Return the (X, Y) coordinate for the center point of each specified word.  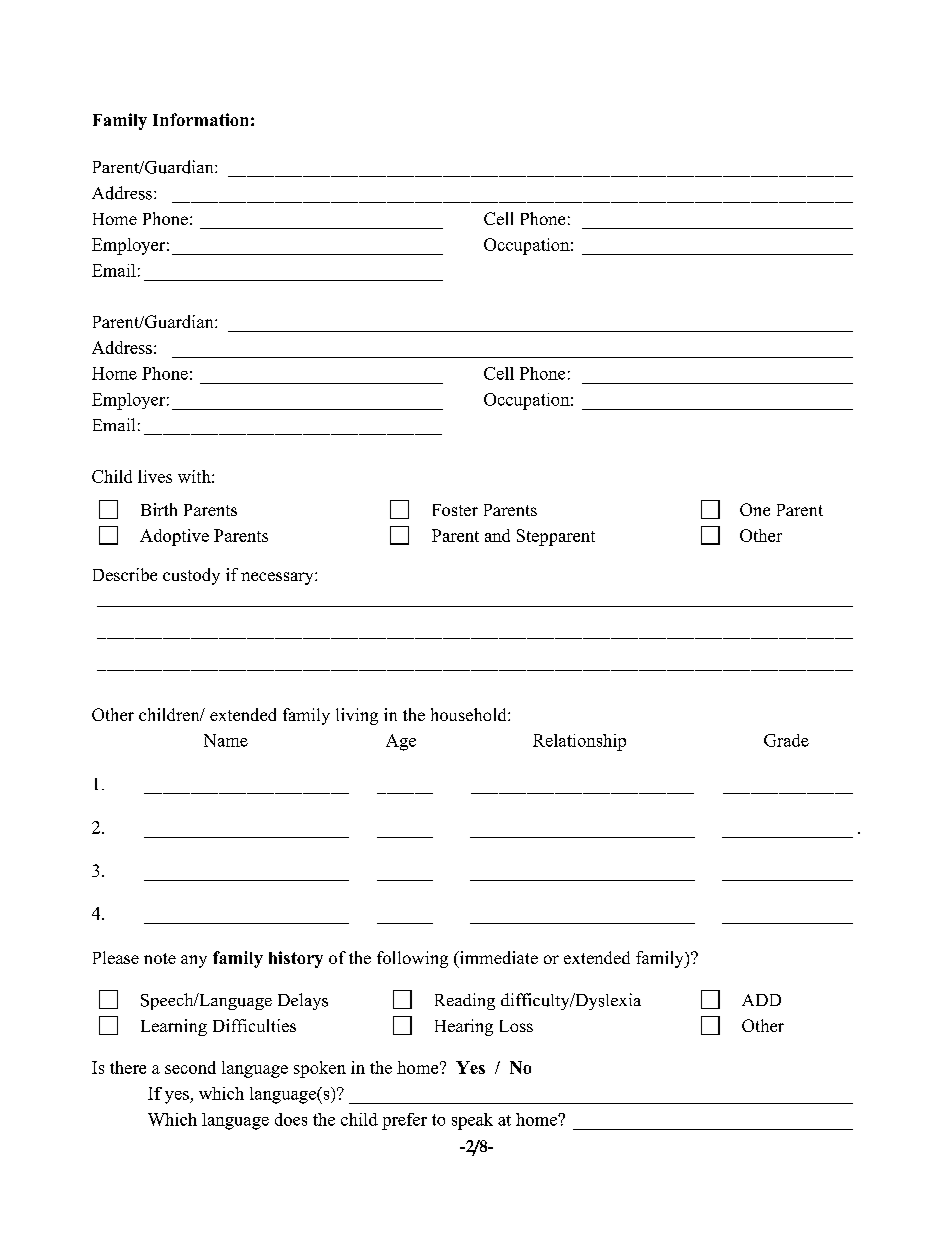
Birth (159, 509)
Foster (455, 510)
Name (226, 740)
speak (472, 1121)
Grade (786, 740)
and (497, 535)
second (190, 1067)
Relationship (579, 742)
